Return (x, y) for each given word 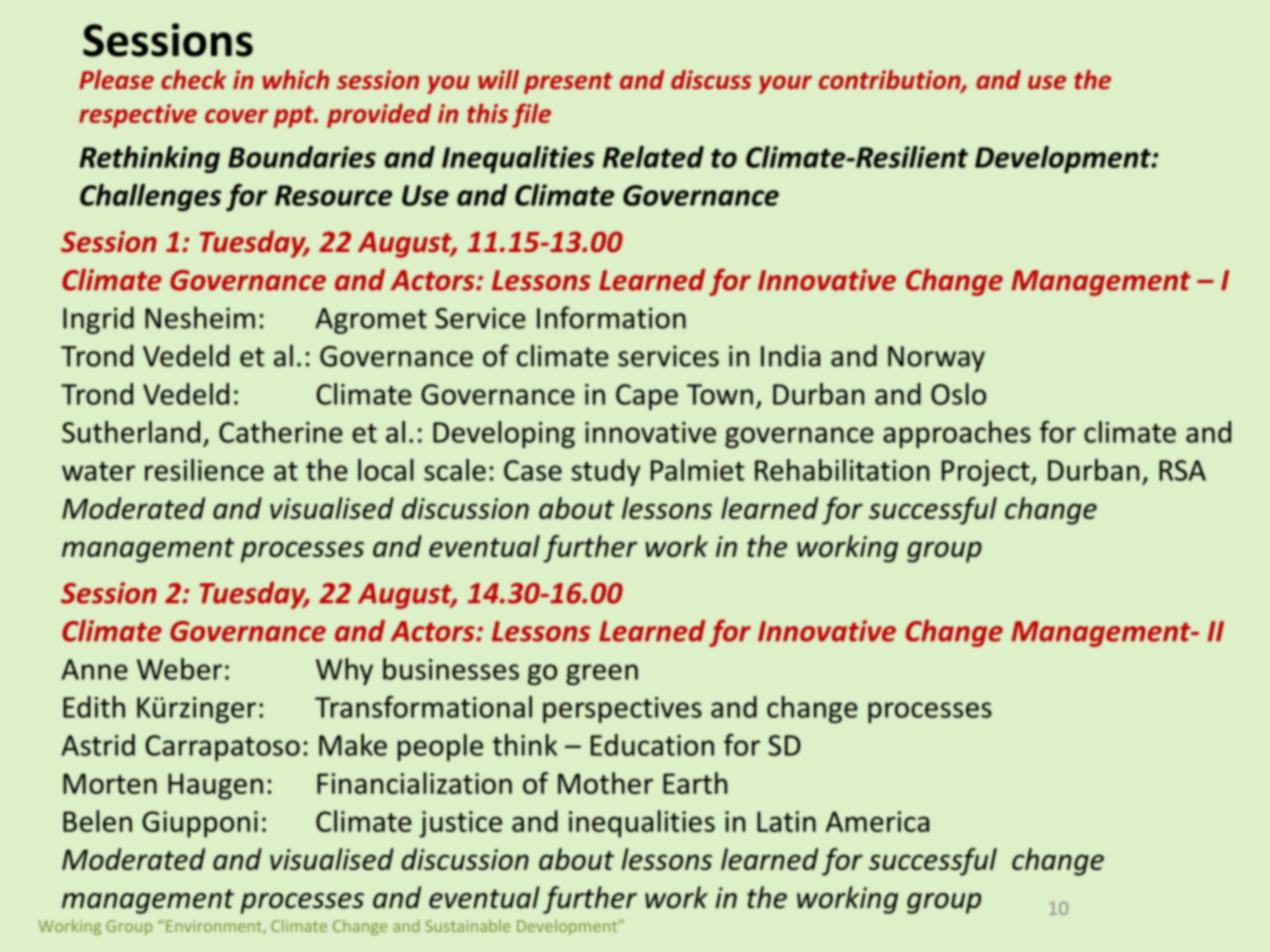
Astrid (98, 745)
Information (611, 317)
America (877, 821)
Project (987, 473)
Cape (647, 397)
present (568, 83)
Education (652, 745)
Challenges (150, 197)
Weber (179, 669)
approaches (957, 434)
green (602, 674)
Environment (215, 927)
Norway (936, 359)
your (785, 84)
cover (236, 116)
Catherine (281, 432)
